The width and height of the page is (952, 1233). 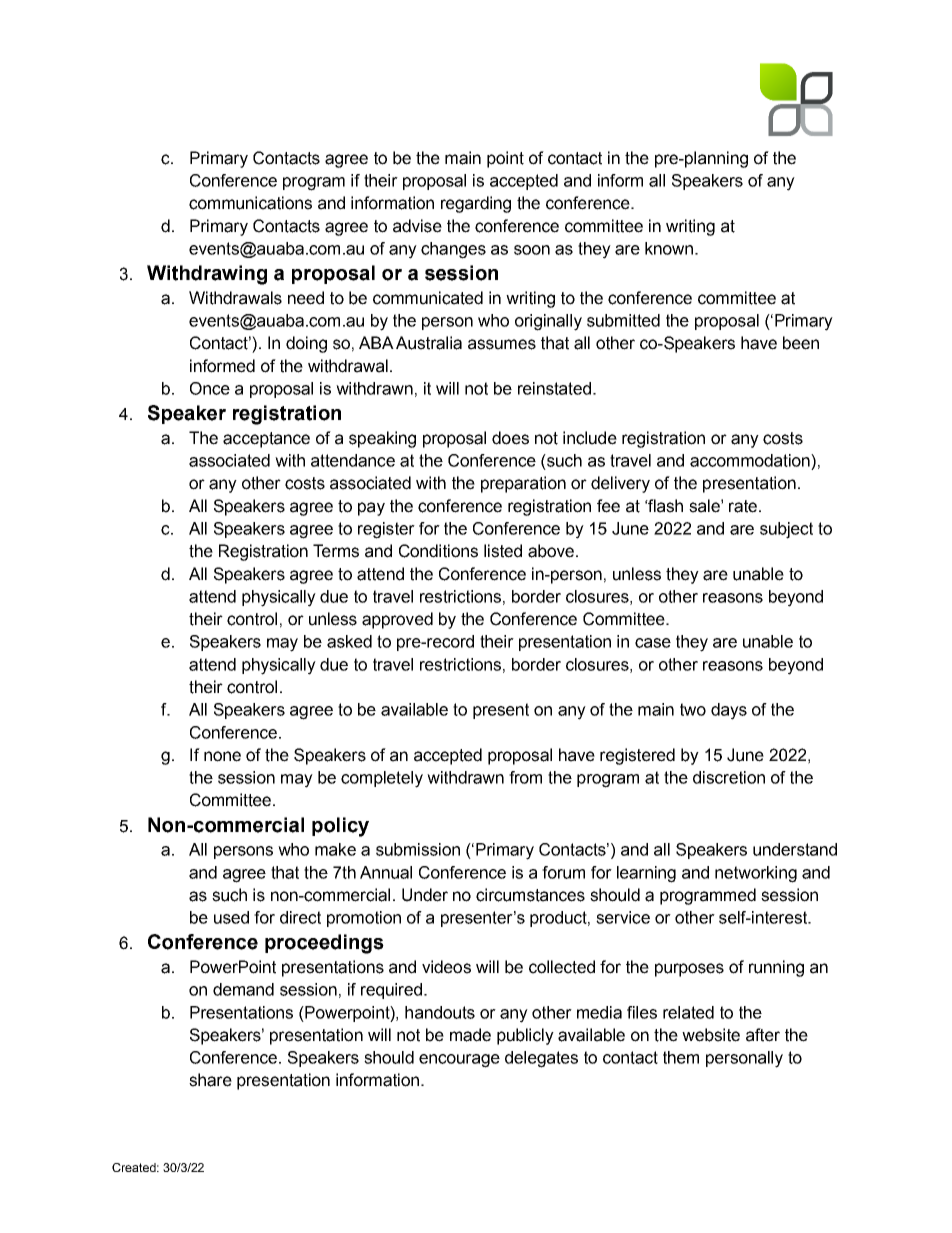 I want to click on approved, so click(x=397, y=620).
